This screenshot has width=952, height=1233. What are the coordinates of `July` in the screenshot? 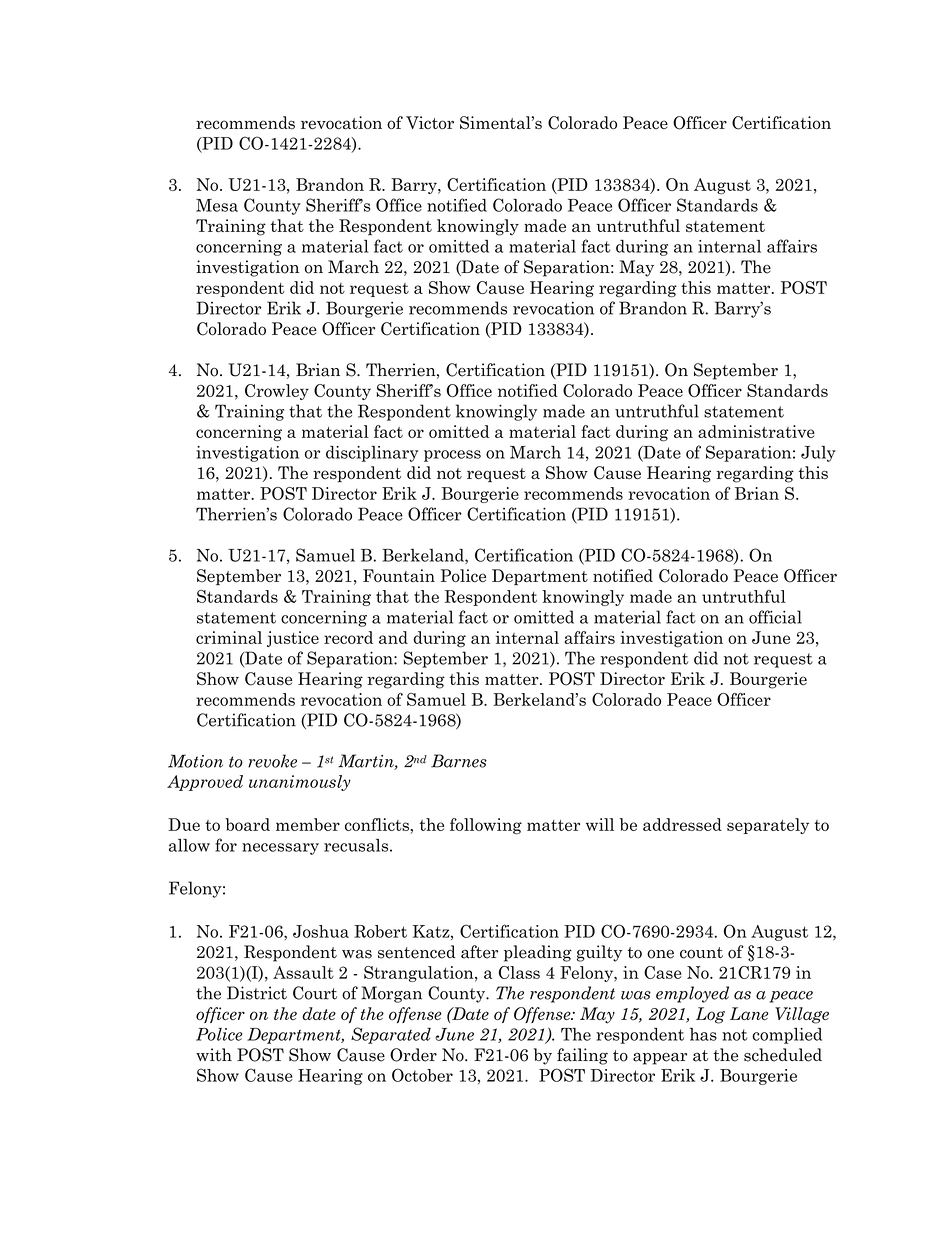 It's located at (818, 454).
